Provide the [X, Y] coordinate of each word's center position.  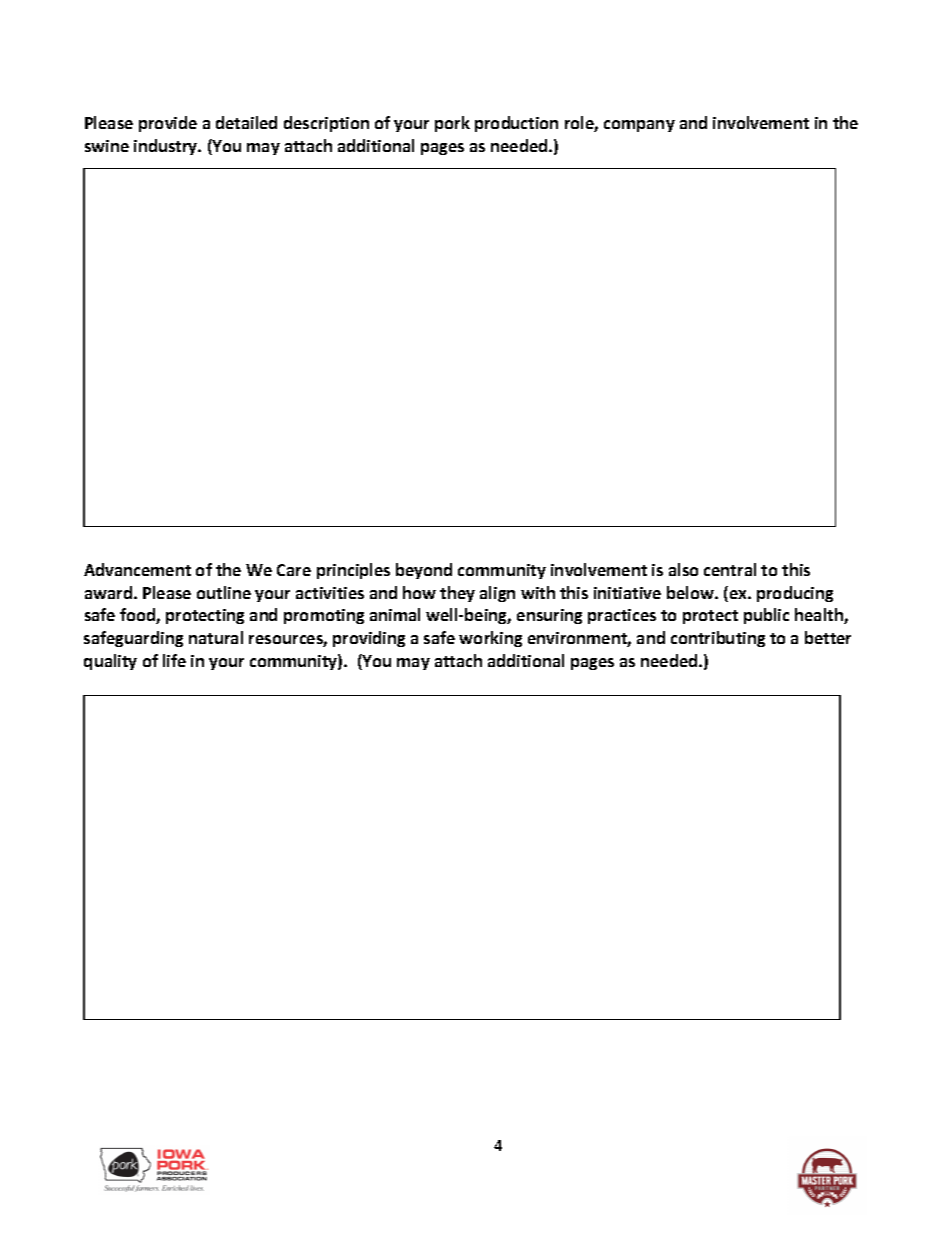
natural [216, 637]
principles [353, 571]
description [326, 124]
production [516, 124]
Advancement [137, 569]
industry [167, 147]
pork [452, 124]
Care [294, 570]
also [683, 569]
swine [107, 146]
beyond [424, 571]
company [639, 126]
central [730, 569]
